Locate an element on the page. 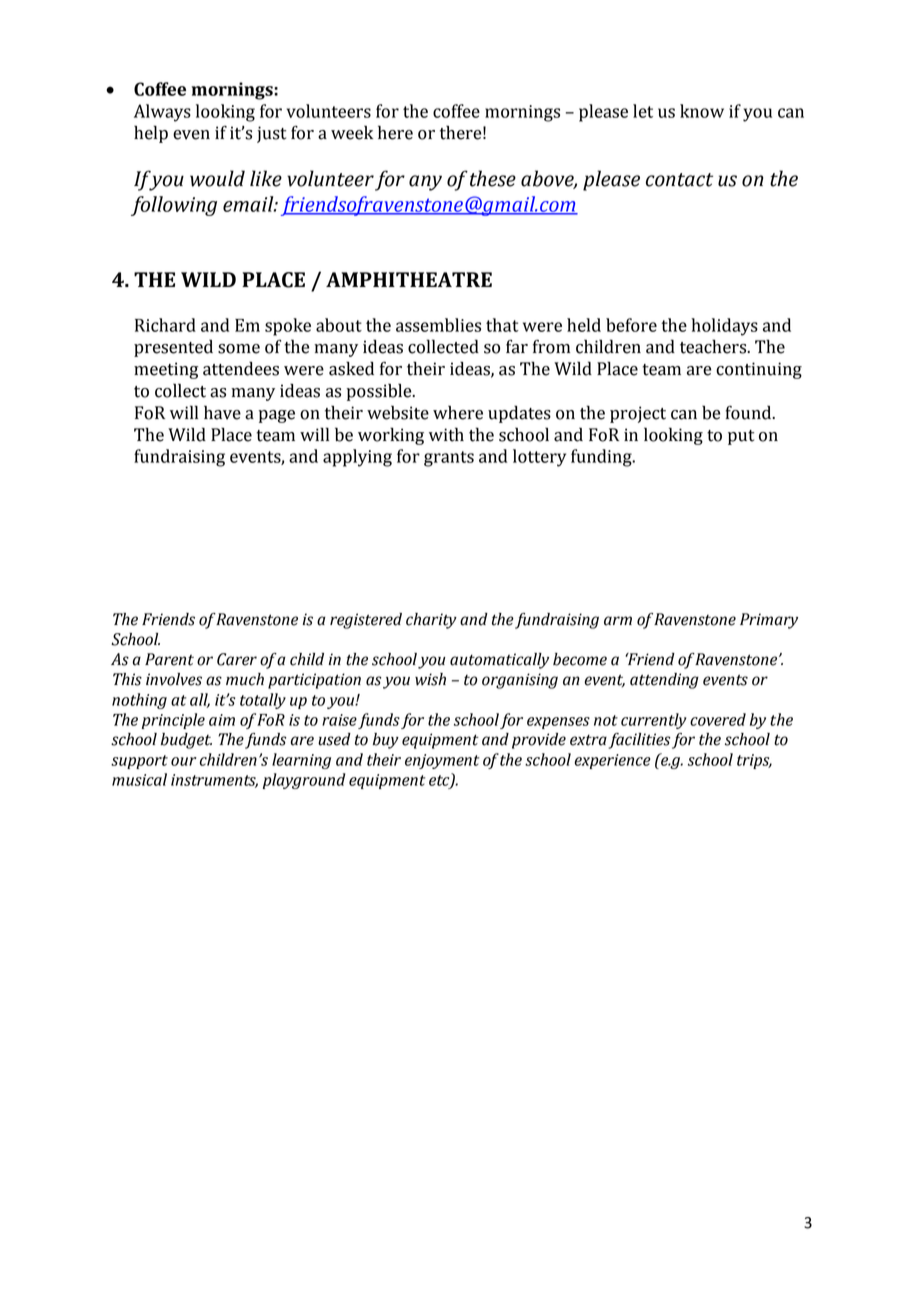 The image size is (924, 1308). enjoyment is located at coordinates (442, 761).
